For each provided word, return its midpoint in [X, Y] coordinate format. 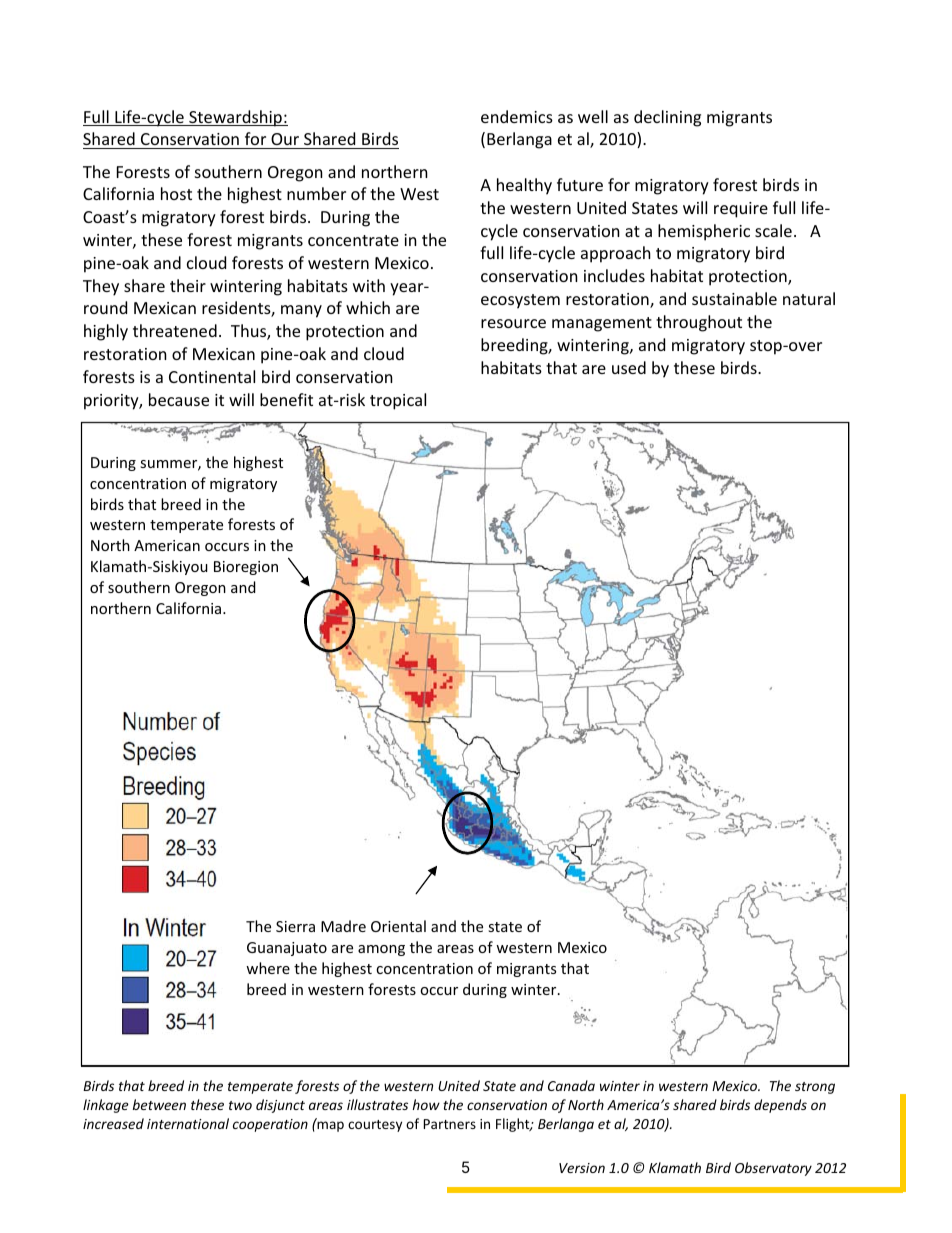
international [188, 1123]
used [629, 367]
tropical [398, 401]
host [176, 193]
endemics [517, 116]
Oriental [398, 926]
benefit [286, 399]
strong [815, 1088]
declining [667, 118]
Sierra [295, 926]
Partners [450, 1124]
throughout [699, 323]
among [381, 950]
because [179, 399]
